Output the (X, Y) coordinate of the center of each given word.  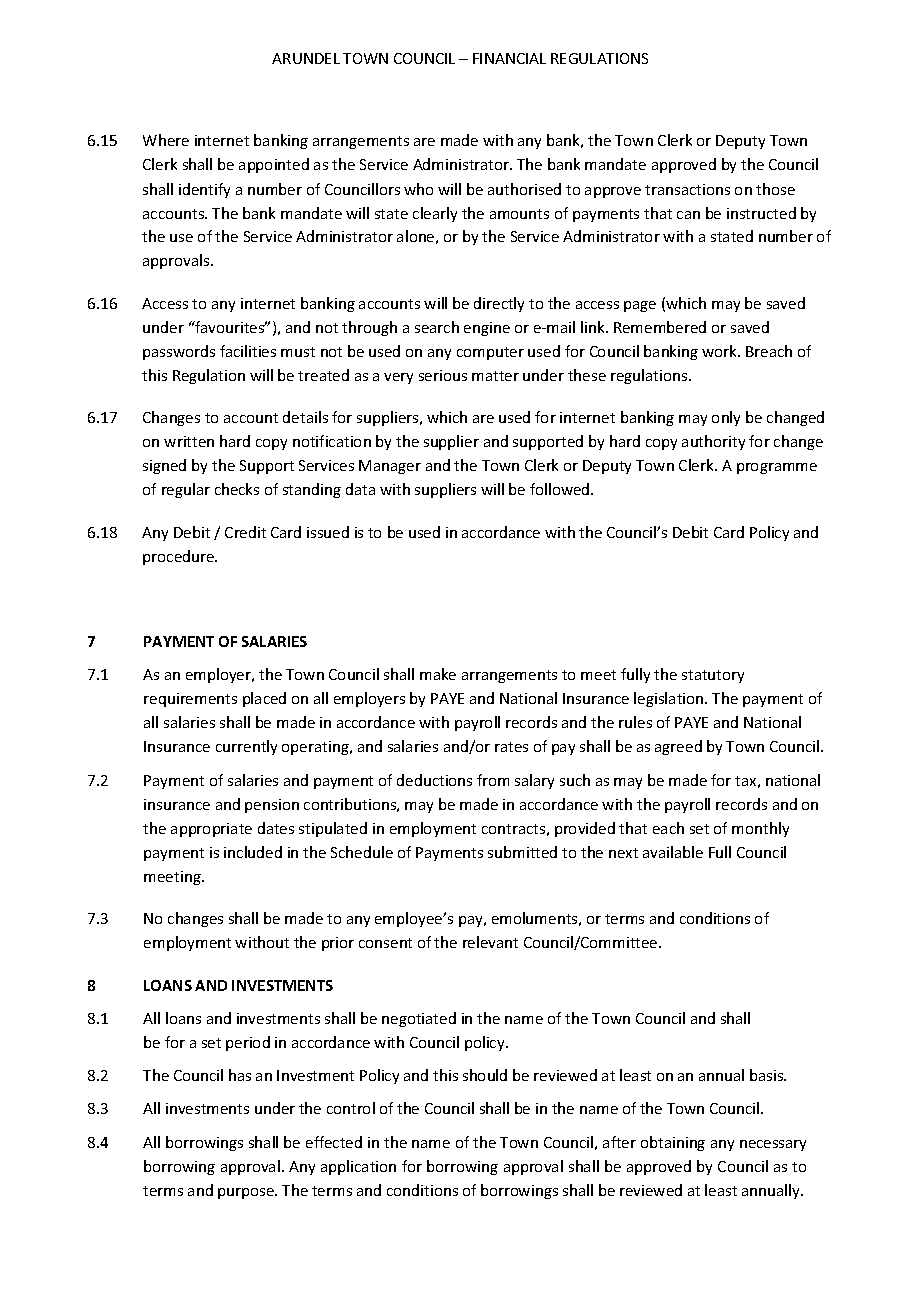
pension (272, 806)
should (485, 1075)
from (493, 780)
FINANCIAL (509, 58)
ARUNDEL (306, 58)
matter (495, 376)
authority (713, 442)
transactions (687, 189)
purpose (247, 1193)
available (673, 852)
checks (237, 489)
